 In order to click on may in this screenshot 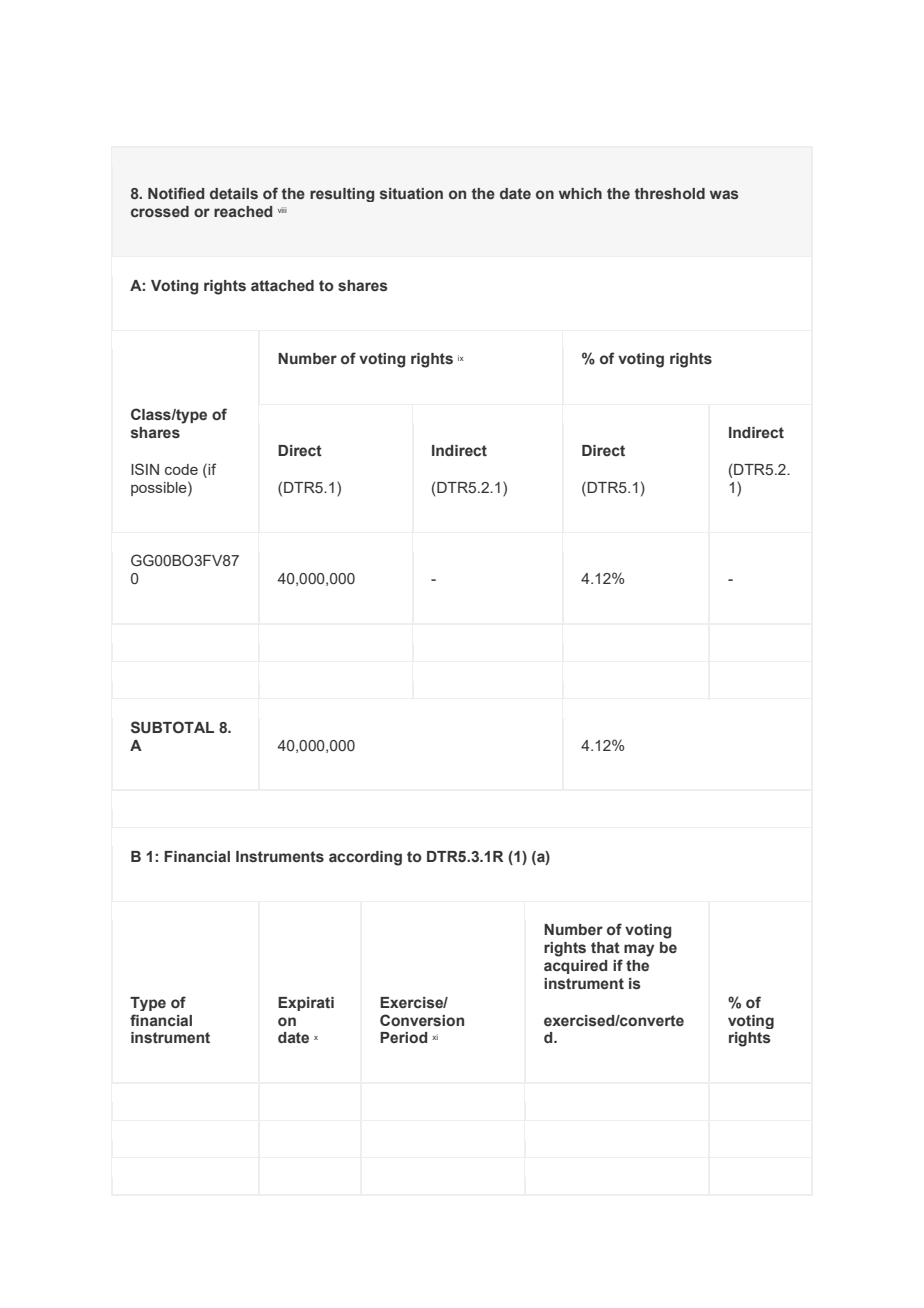, I will do `click(639, 950)`.
